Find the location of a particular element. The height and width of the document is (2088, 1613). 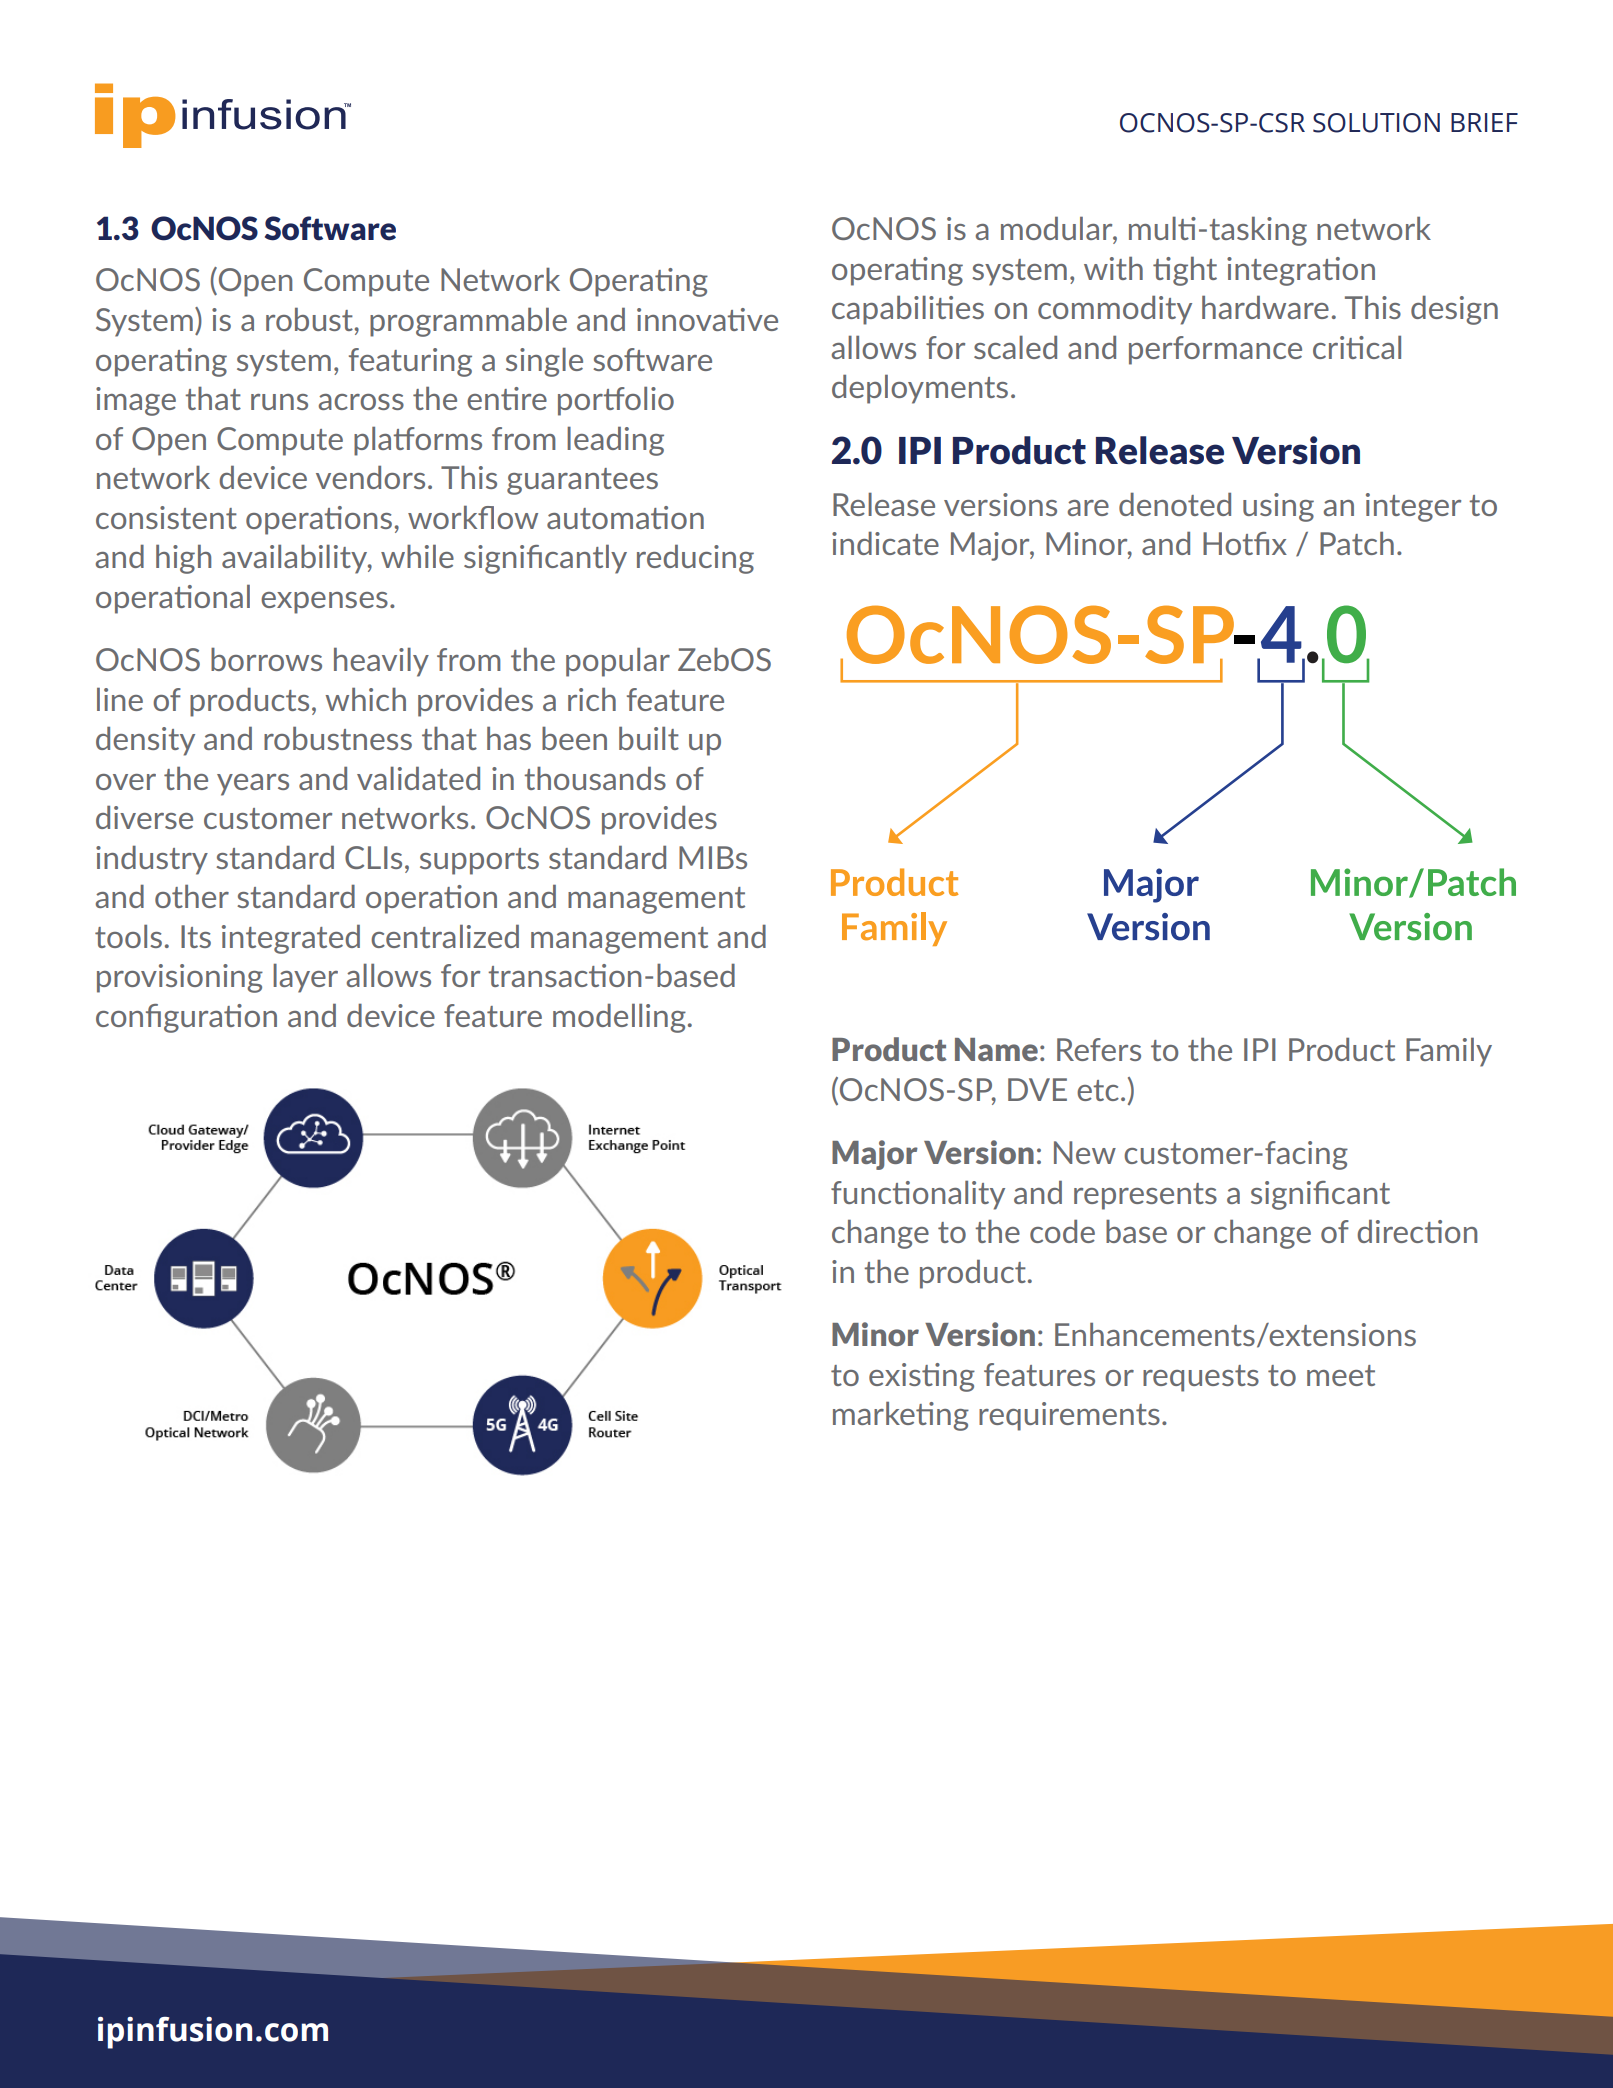

marketing is located at coordinates (901, 1416).
